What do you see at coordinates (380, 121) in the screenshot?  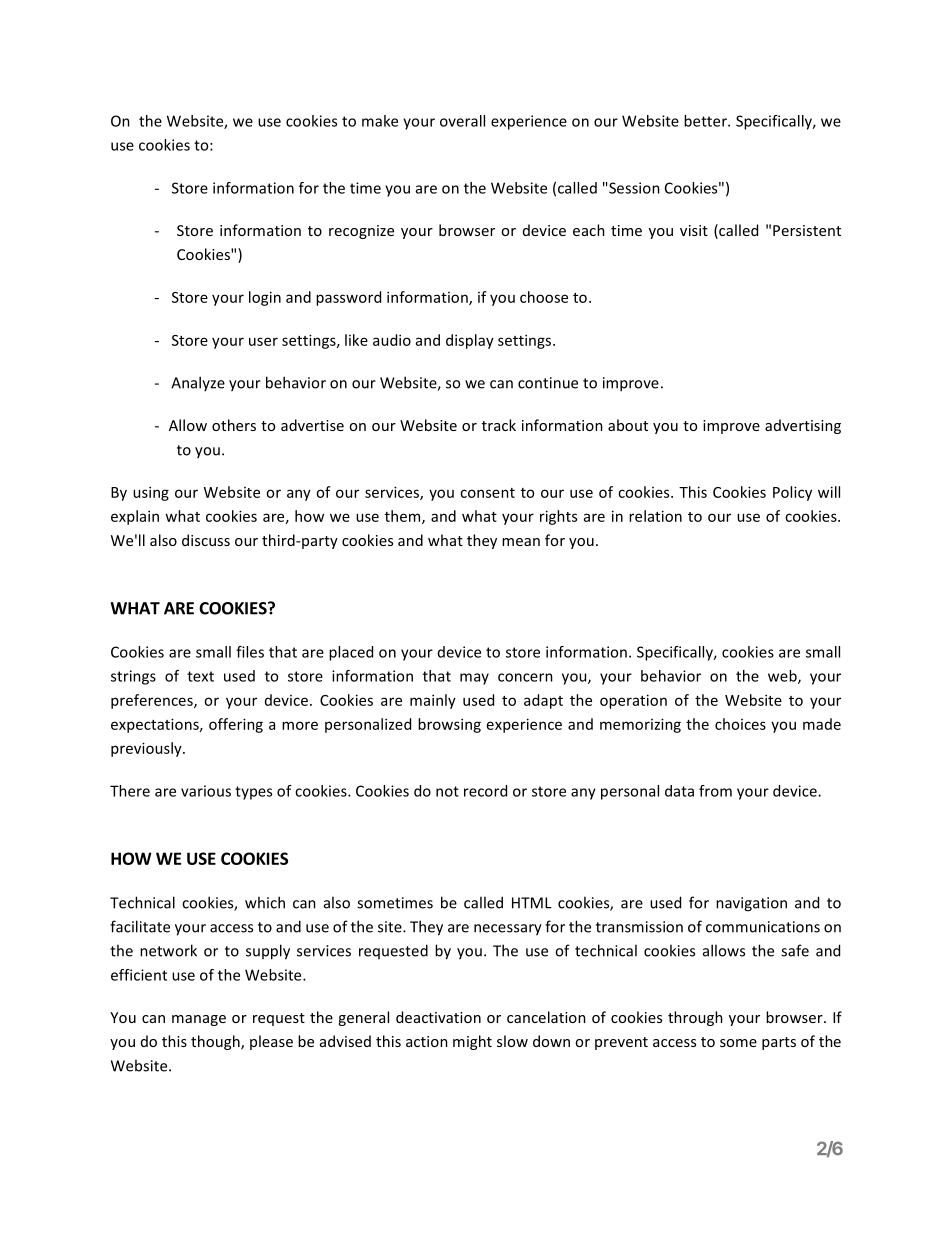 I see `make` at bounding box center [380, 121].
